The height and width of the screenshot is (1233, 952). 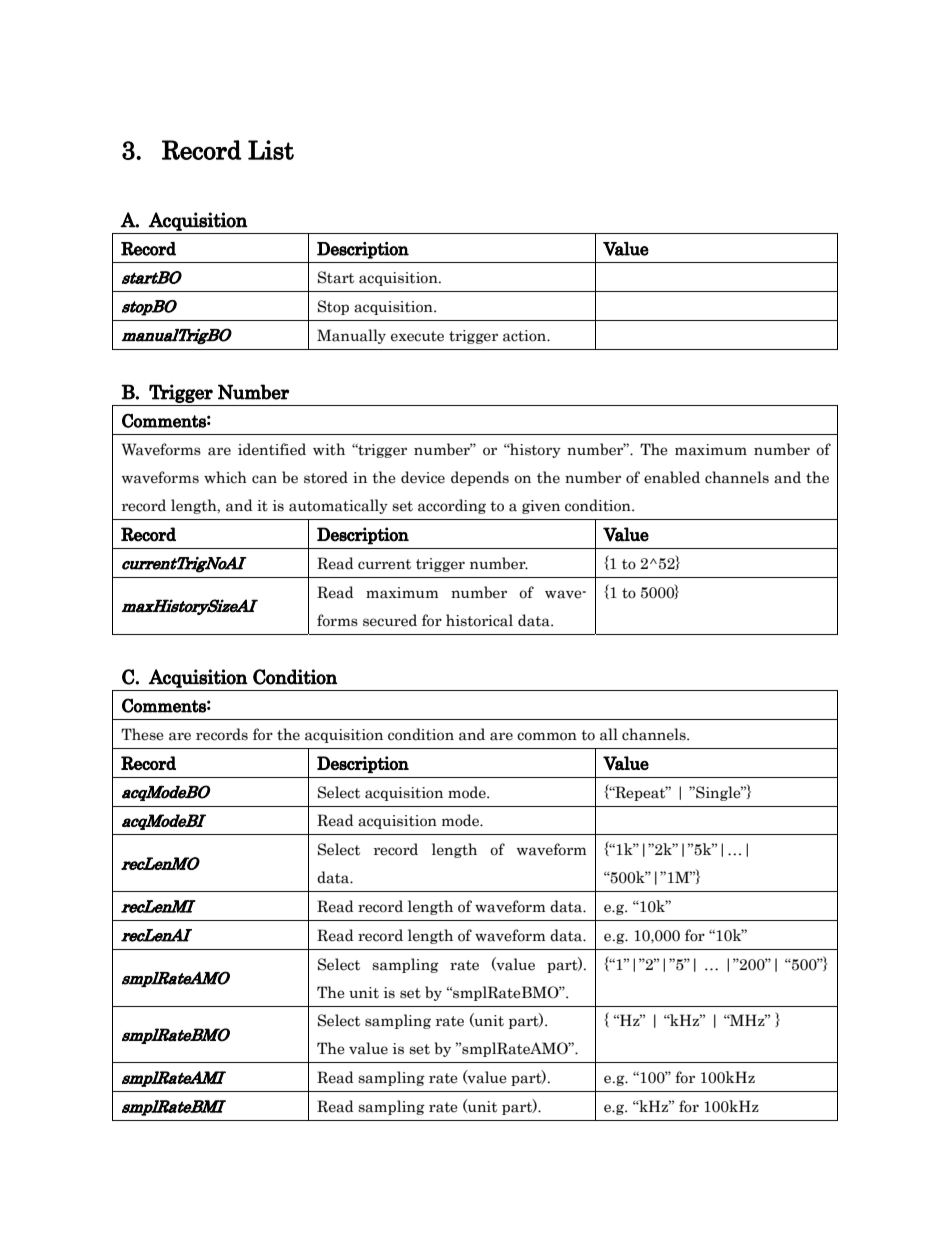 I want to click on according, so click(x=452, y=506).
